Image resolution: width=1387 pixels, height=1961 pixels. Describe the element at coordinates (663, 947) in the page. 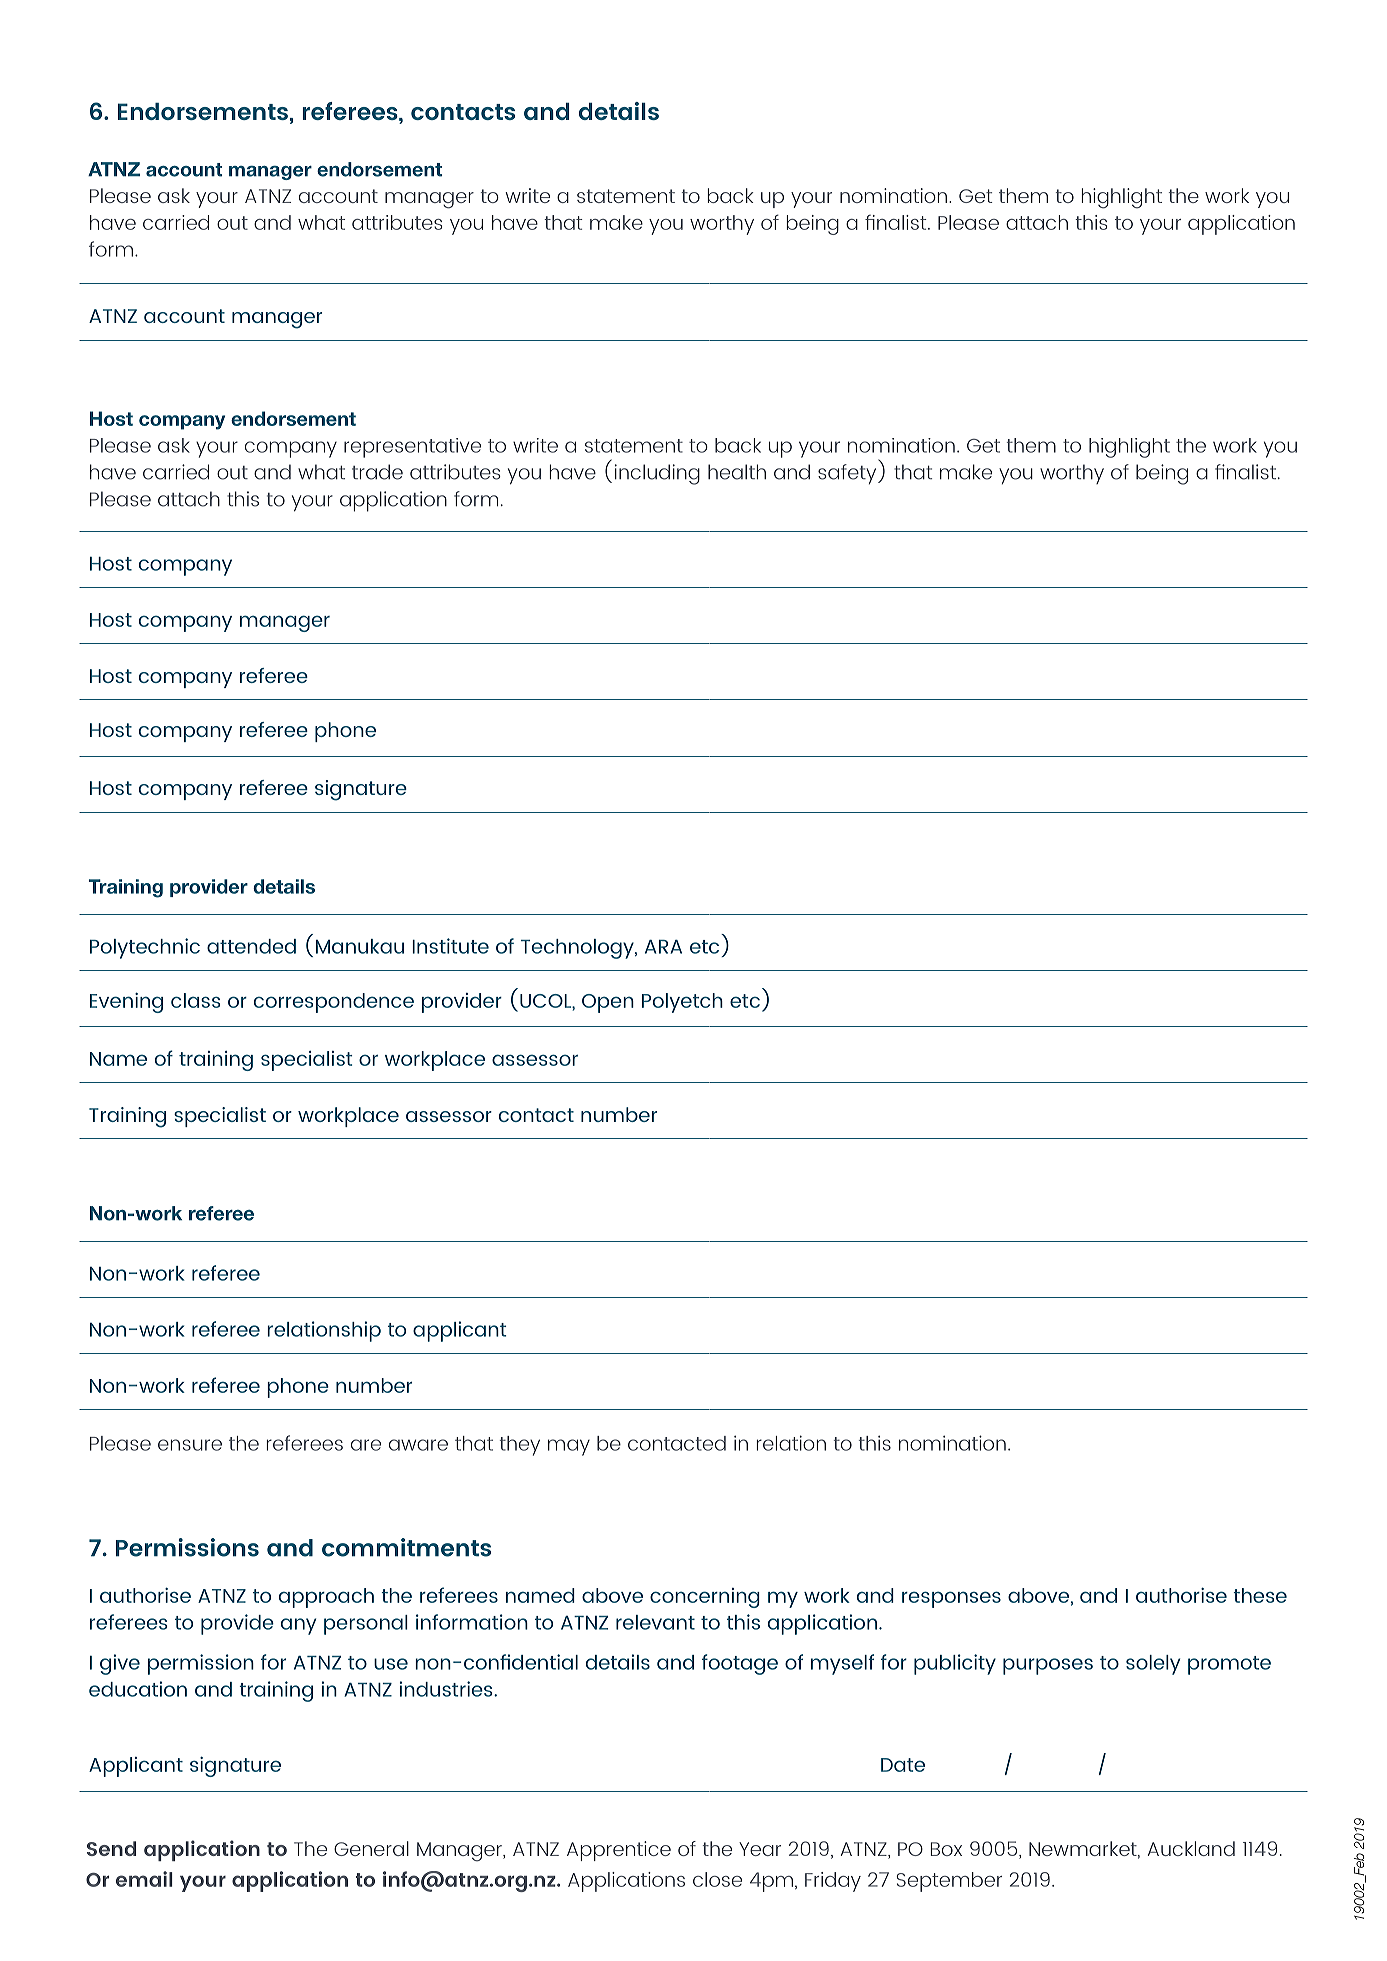

I see `ARA` at that location.
